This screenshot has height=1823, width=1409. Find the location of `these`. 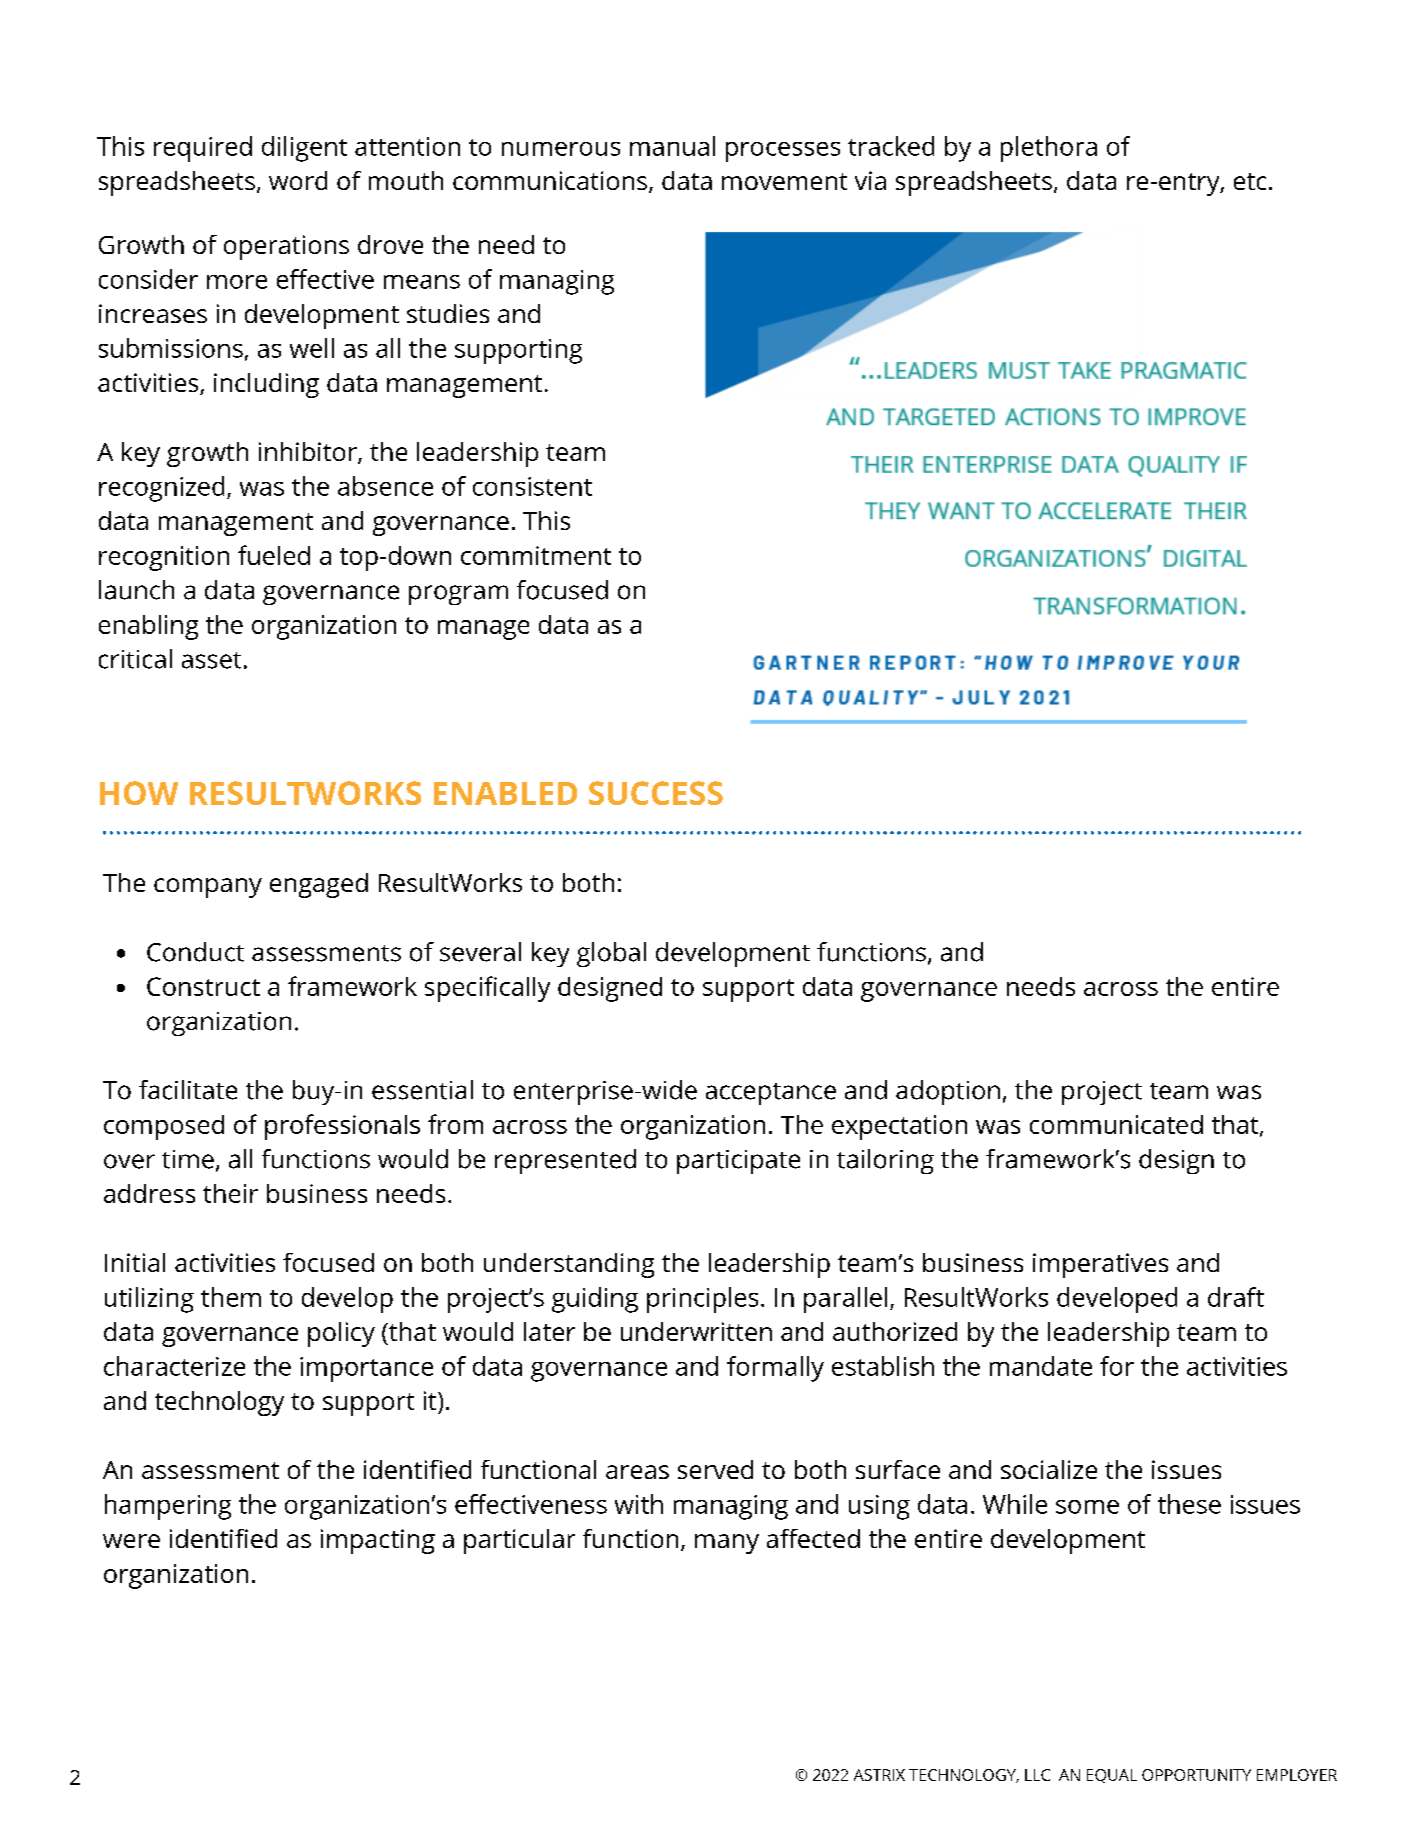

these is located at coordinates (1189, 1504).
